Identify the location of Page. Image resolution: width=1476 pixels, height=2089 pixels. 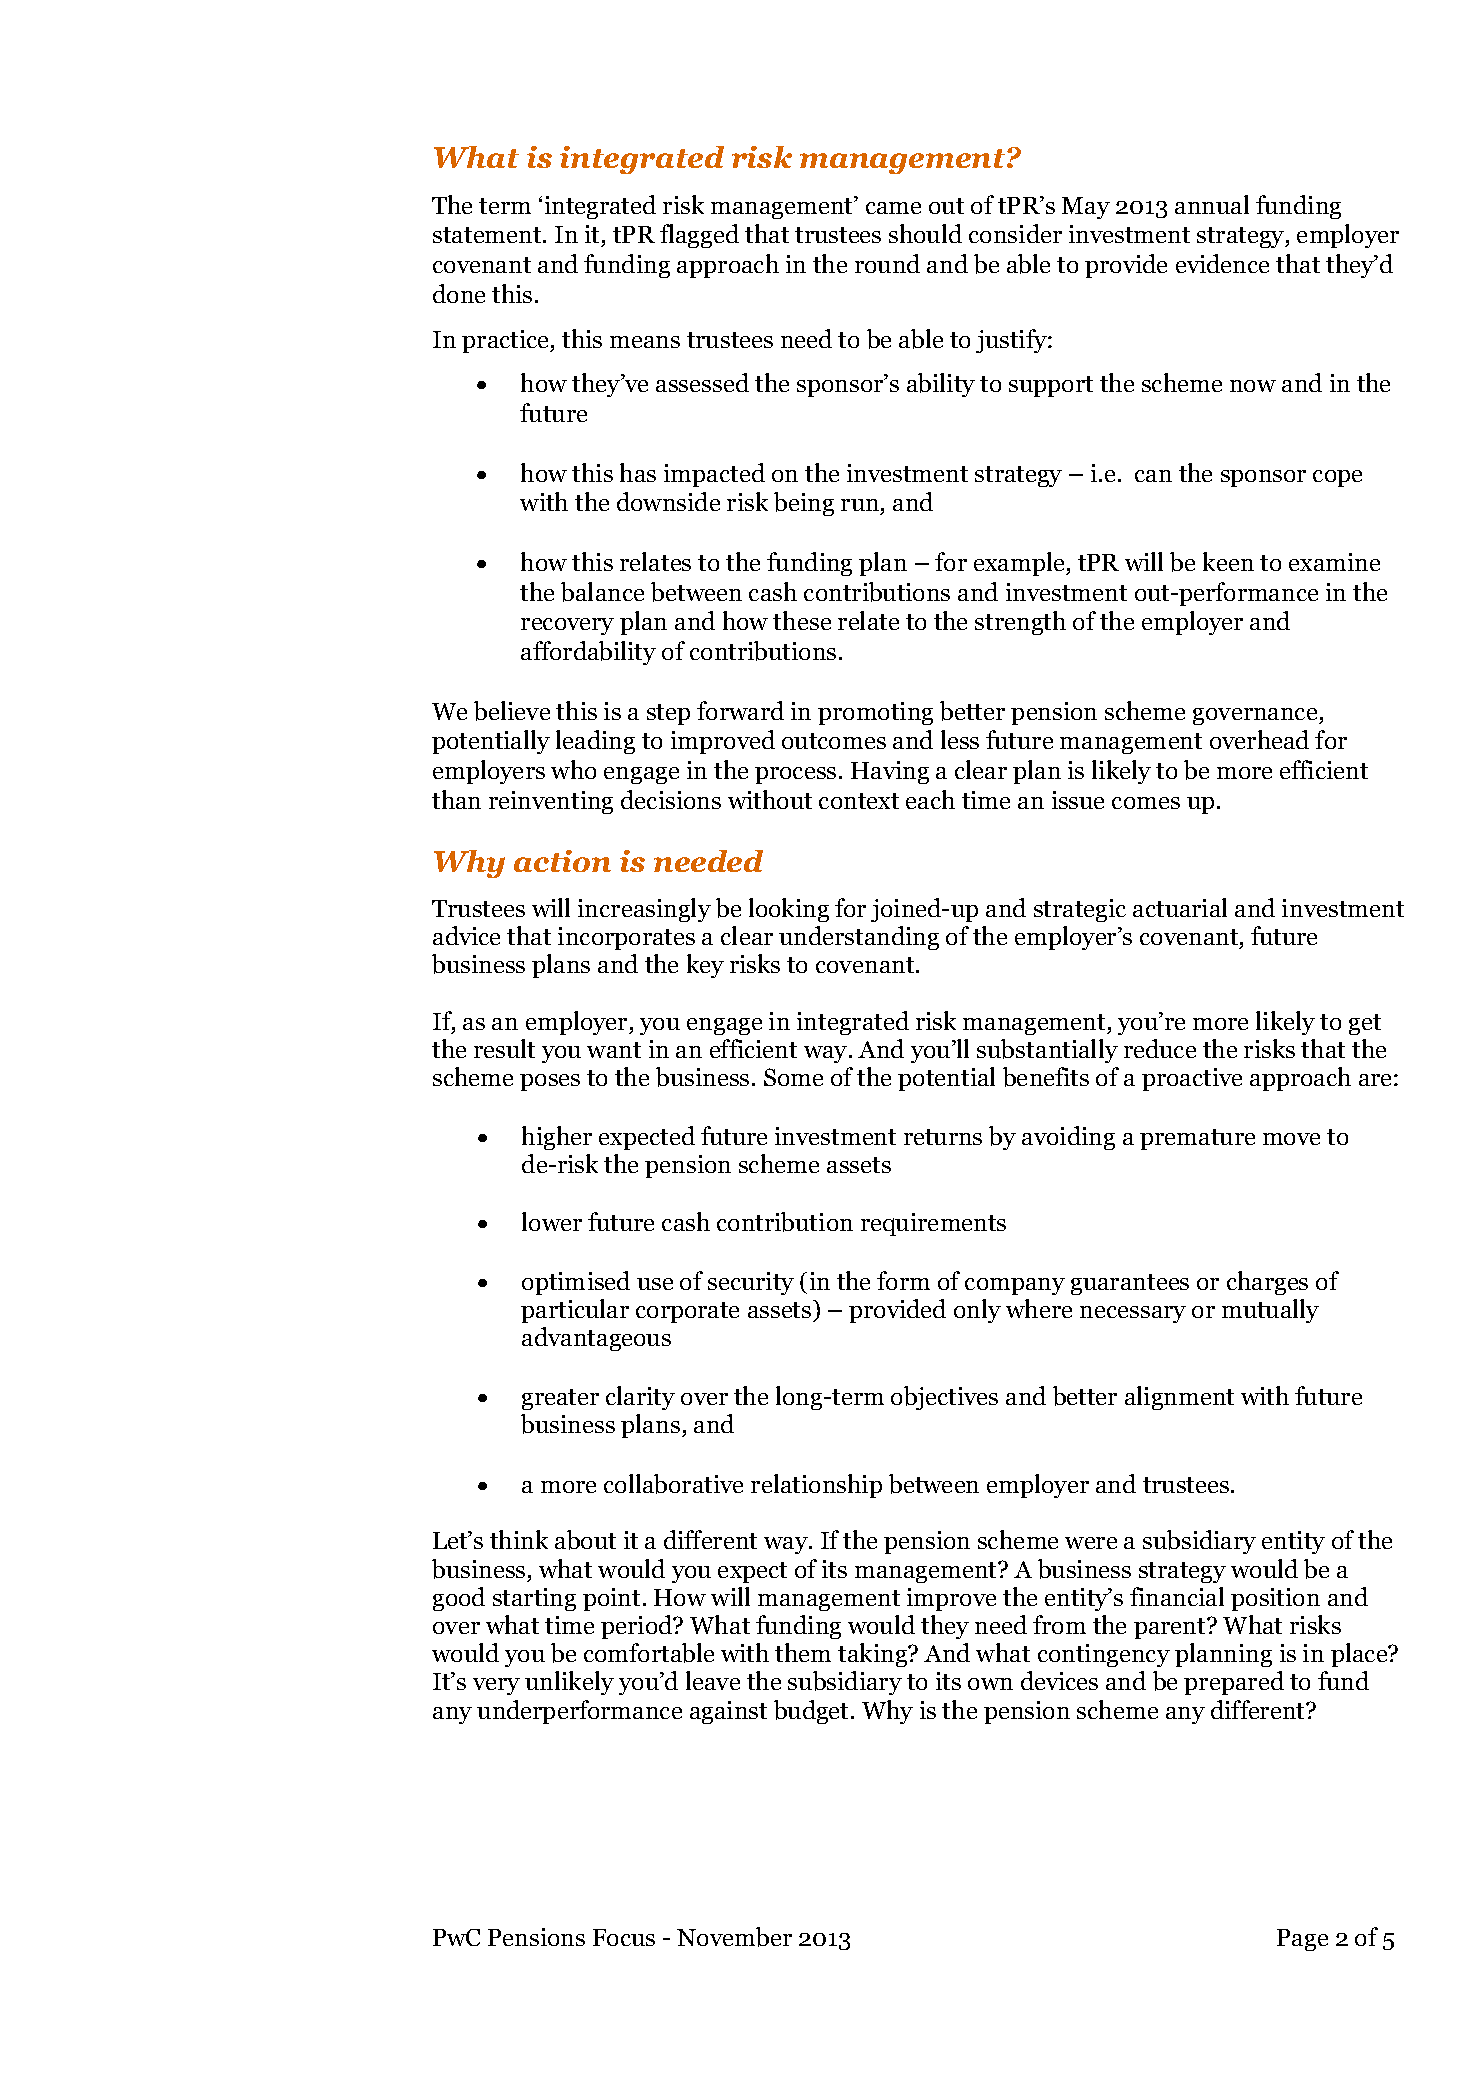
(1302, 1940).
